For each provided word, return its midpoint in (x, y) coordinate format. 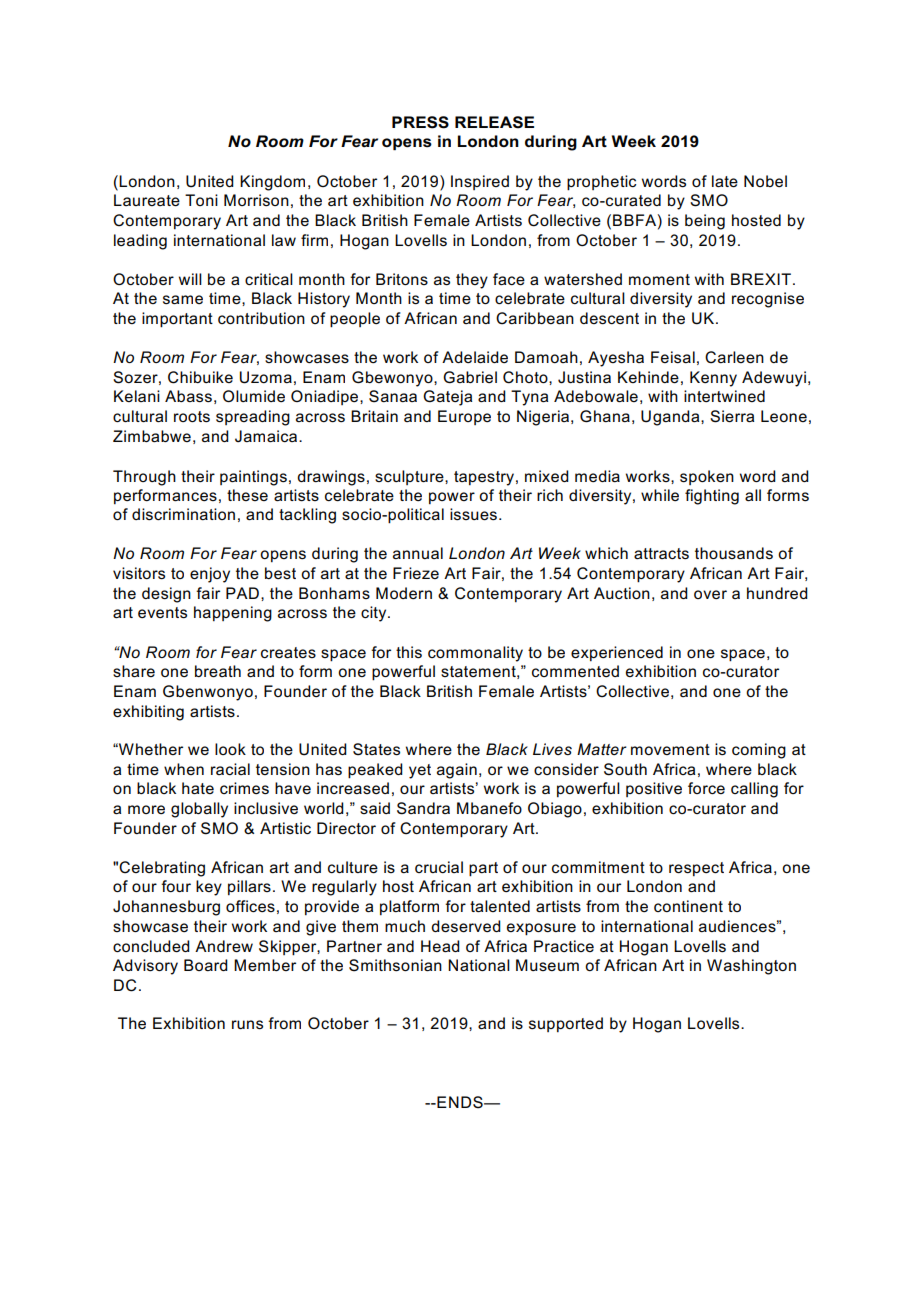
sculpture (410, 477)
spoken (707, 477)
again (457, 771)
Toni (201, 200)
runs (247, 1025)
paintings (253, 478)
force (706, 788)
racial (230, 769)
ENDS (460, 1102)
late (725, 181)
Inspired (480, 182)
